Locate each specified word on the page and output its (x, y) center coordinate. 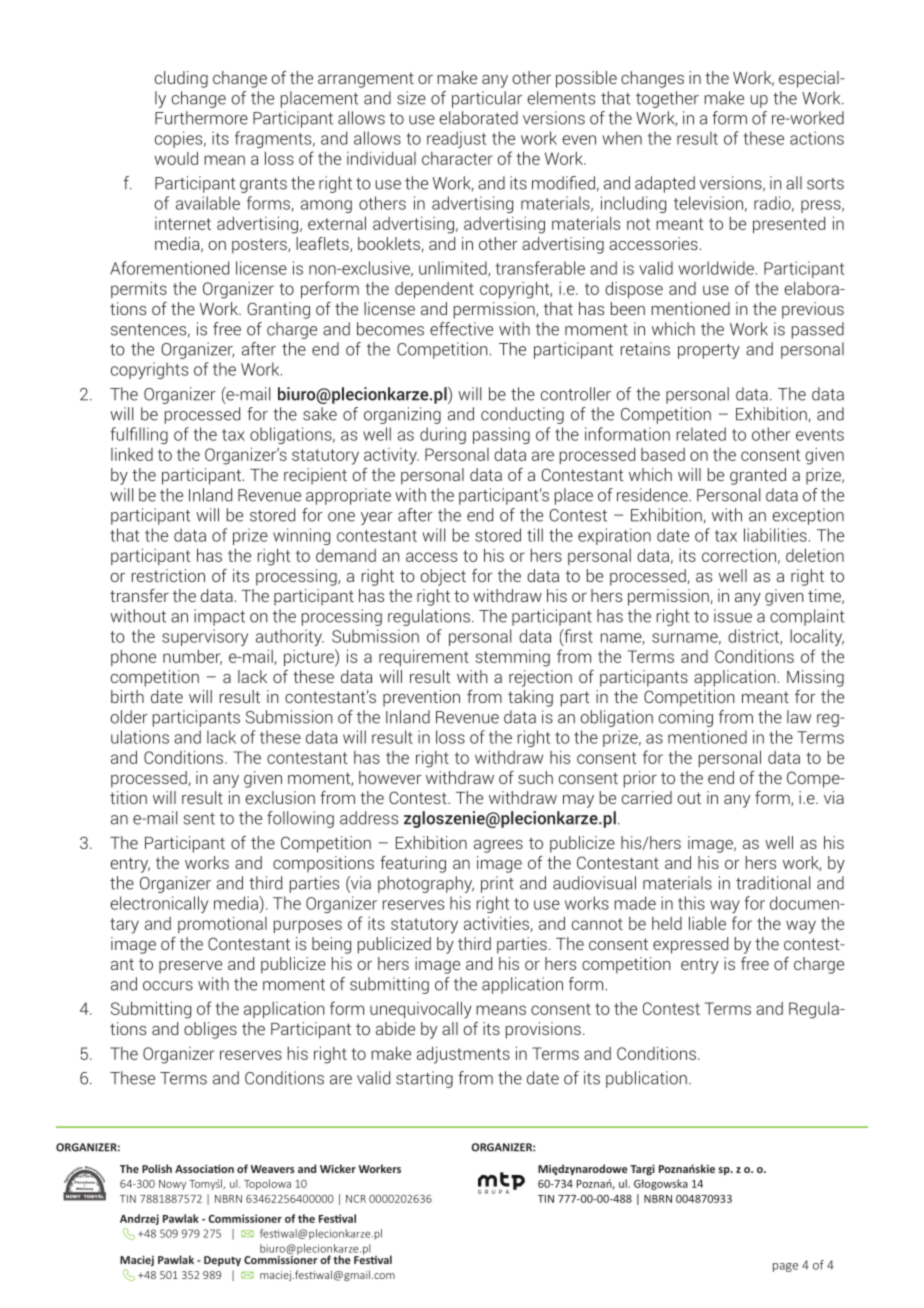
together (667, 99)
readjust (457, 139)
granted (758, 476)
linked (132, 454)
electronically (159, 904)
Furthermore (201, 118)
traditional (773, 883)
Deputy (222, 1261)
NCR (356, 1199)
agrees (498, 846)
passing (501, 435)
